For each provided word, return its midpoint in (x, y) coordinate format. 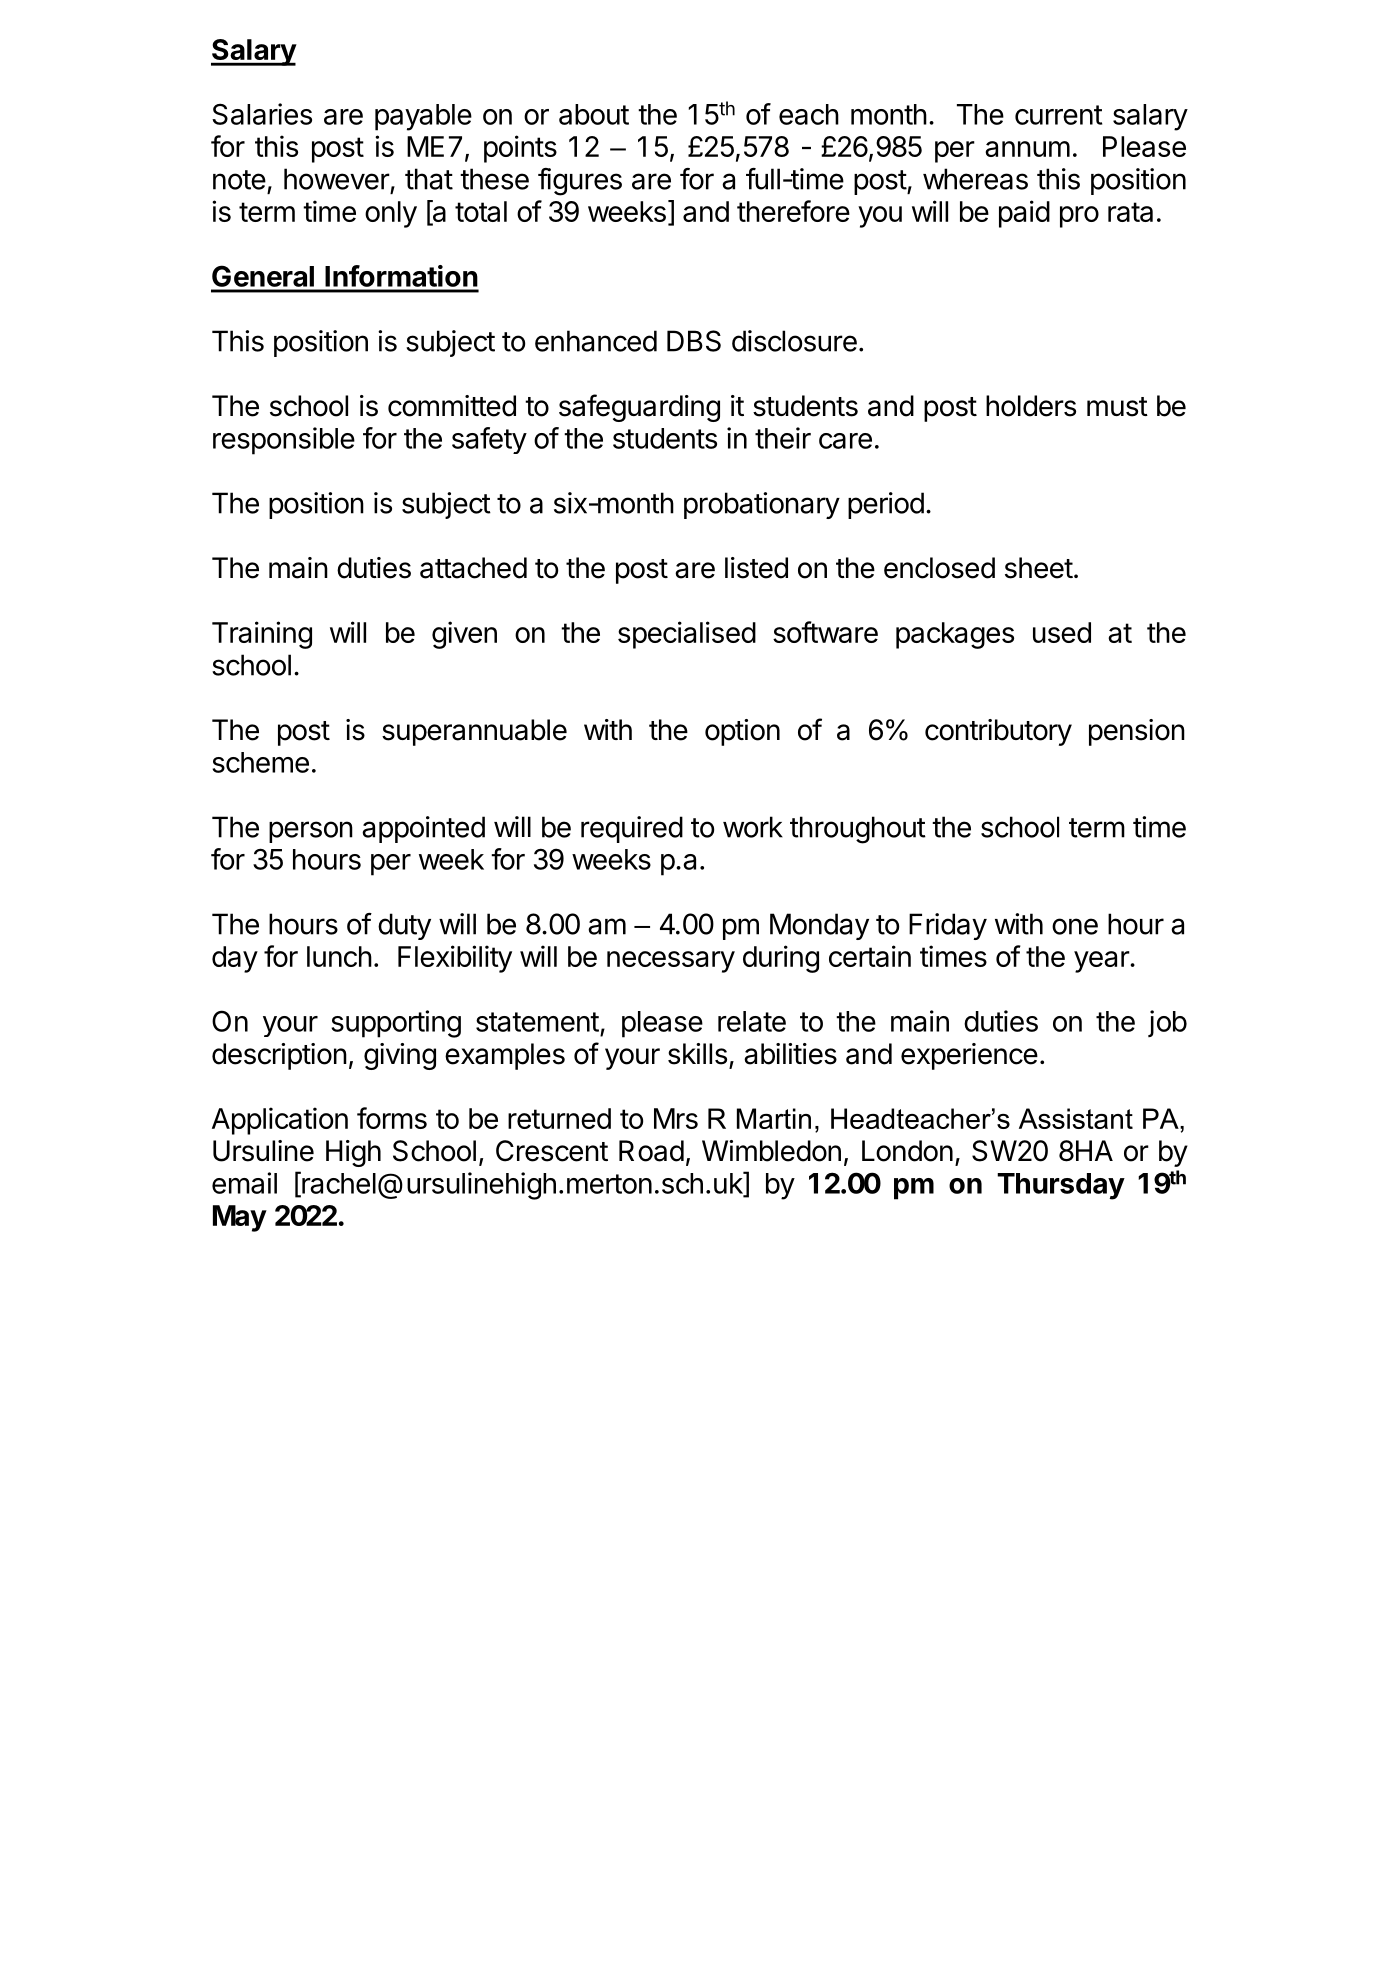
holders (1031, 406)
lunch (339, 956)
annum (1027, 149)
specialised (687, 635)
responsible (284, 441)
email (244, 1183)
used (1062, 632)
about (594, 114)
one (1075, 926)
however (337, 179)
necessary (671, 962)
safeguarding (639, 408)
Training (262, 635)
